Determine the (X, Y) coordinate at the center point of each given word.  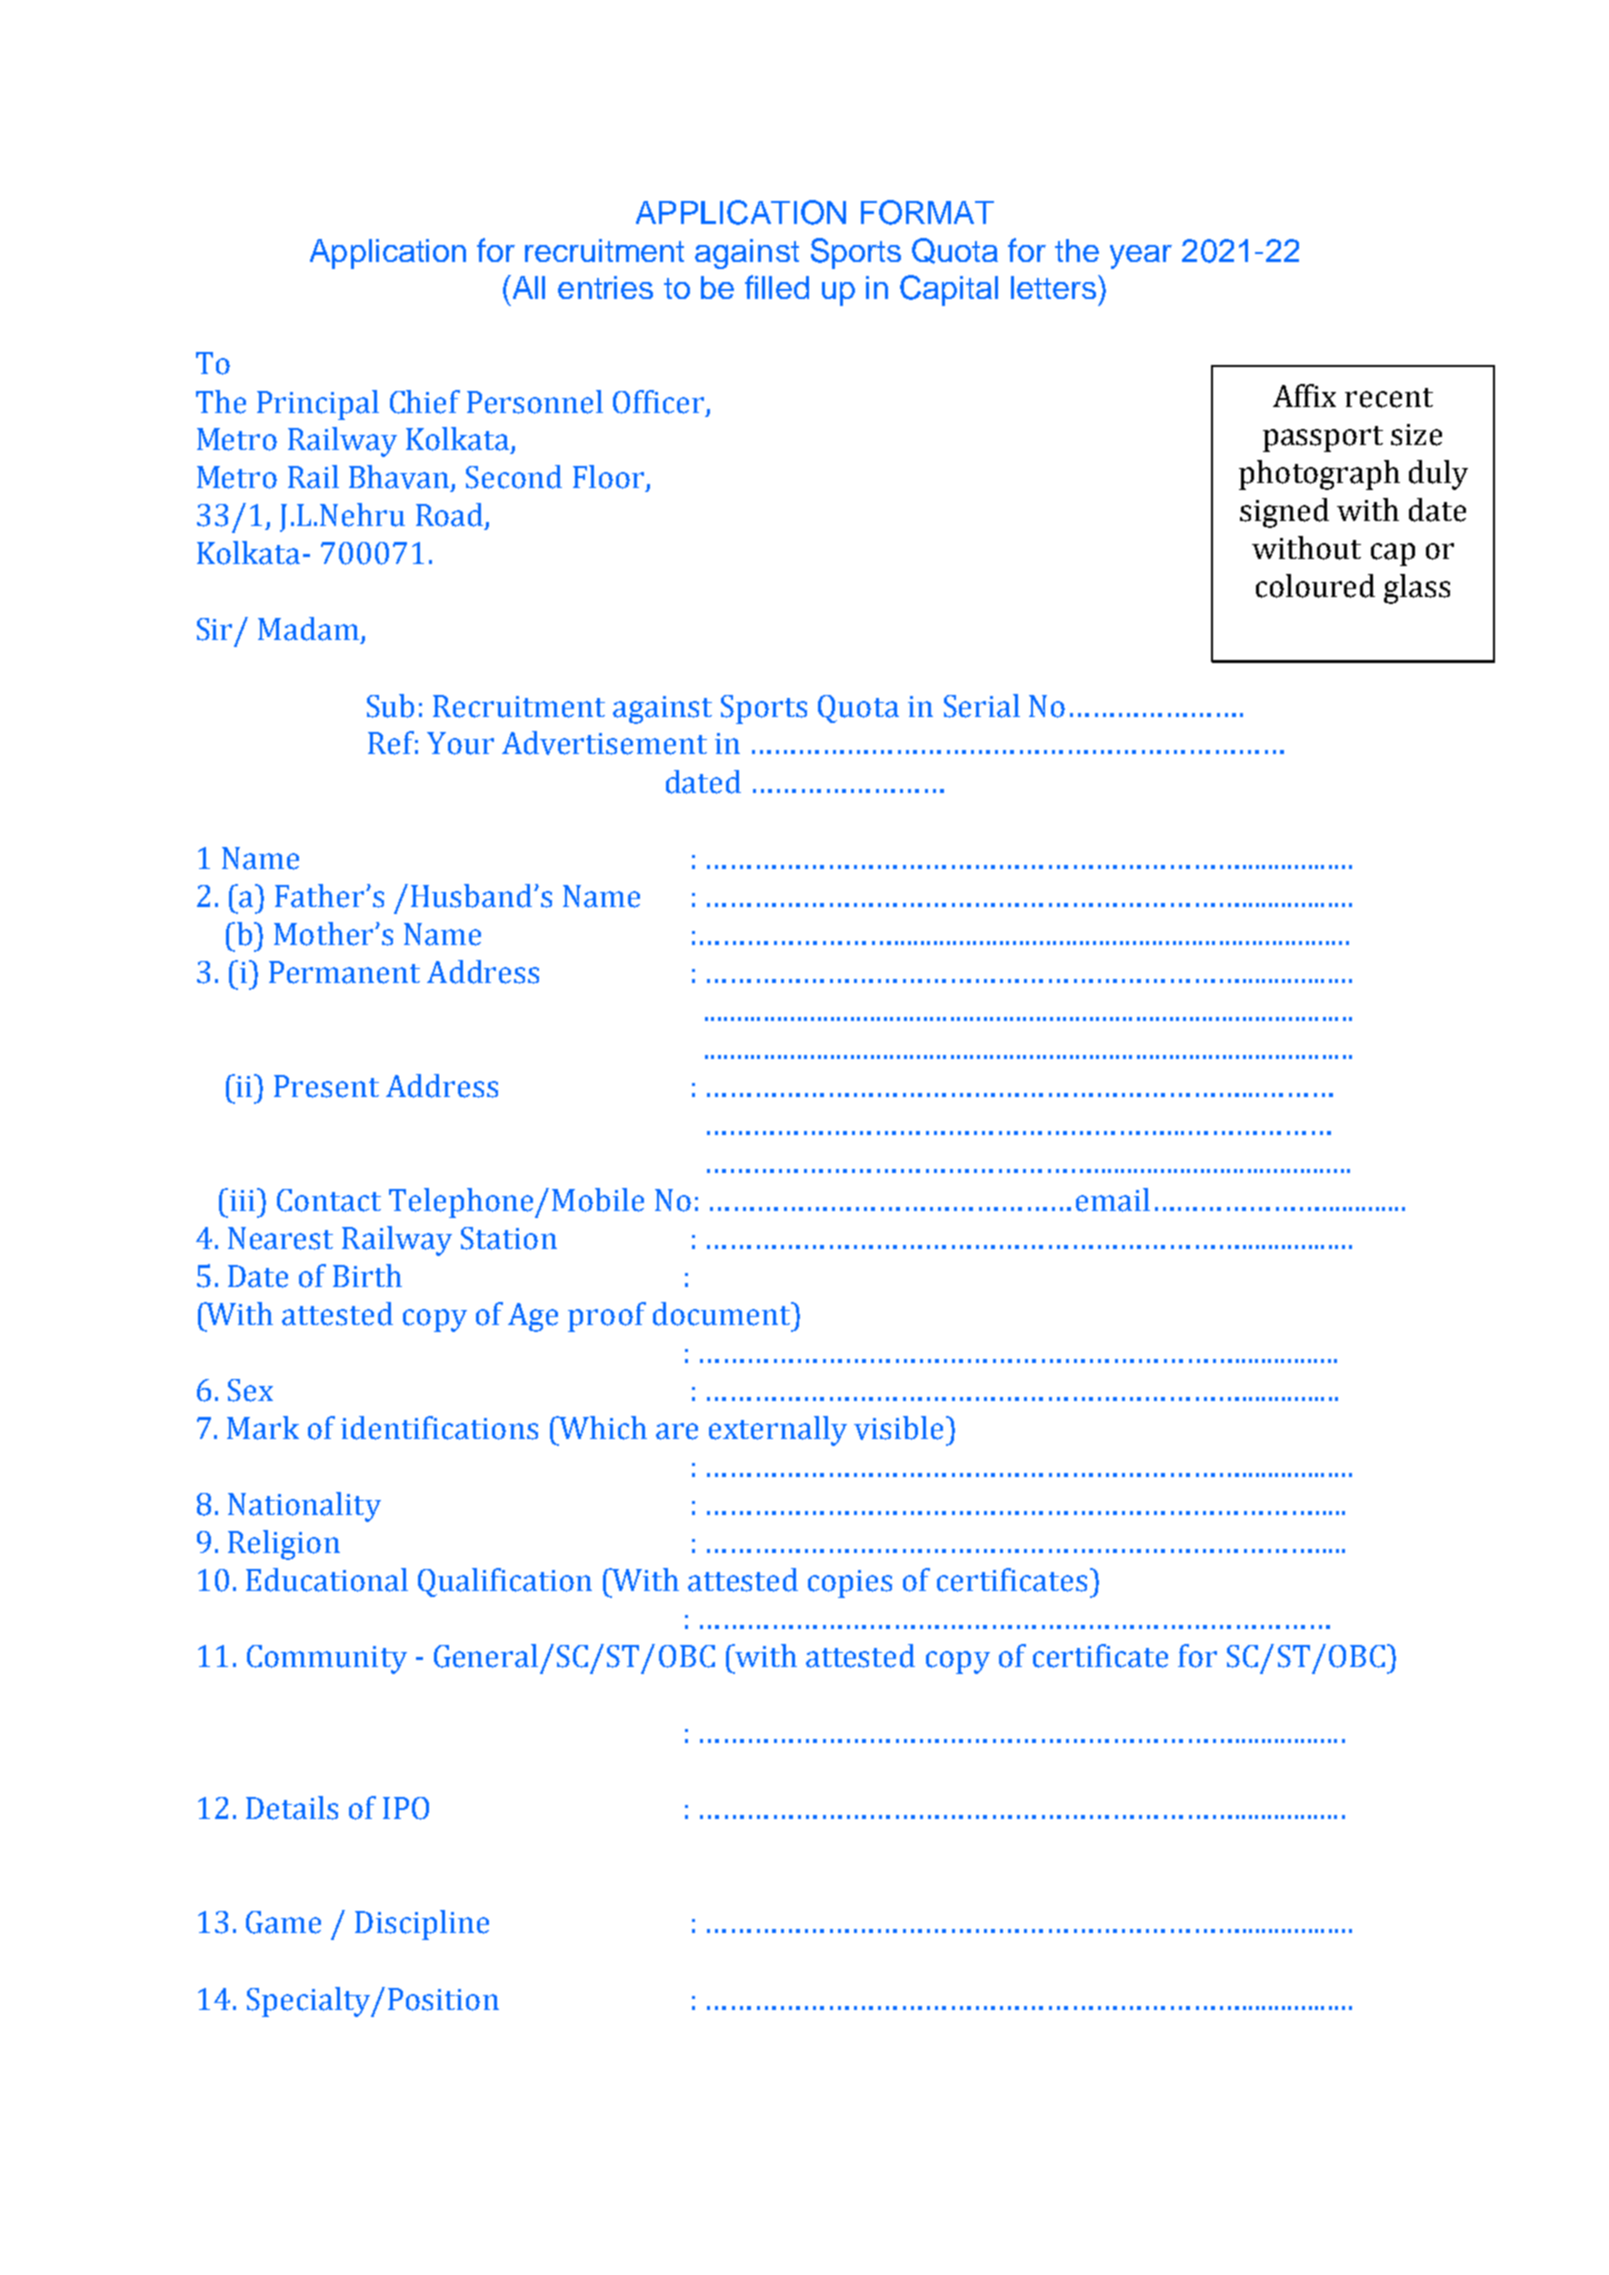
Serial (982, 706)
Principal (318, 405)
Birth (367, 1275)
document (722, 1314)
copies (850, 1584)
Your (460, 743)
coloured (1315, 586)
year (1141, 257)
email (1113, 1200)
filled (777, 287)
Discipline (422, 1925)
